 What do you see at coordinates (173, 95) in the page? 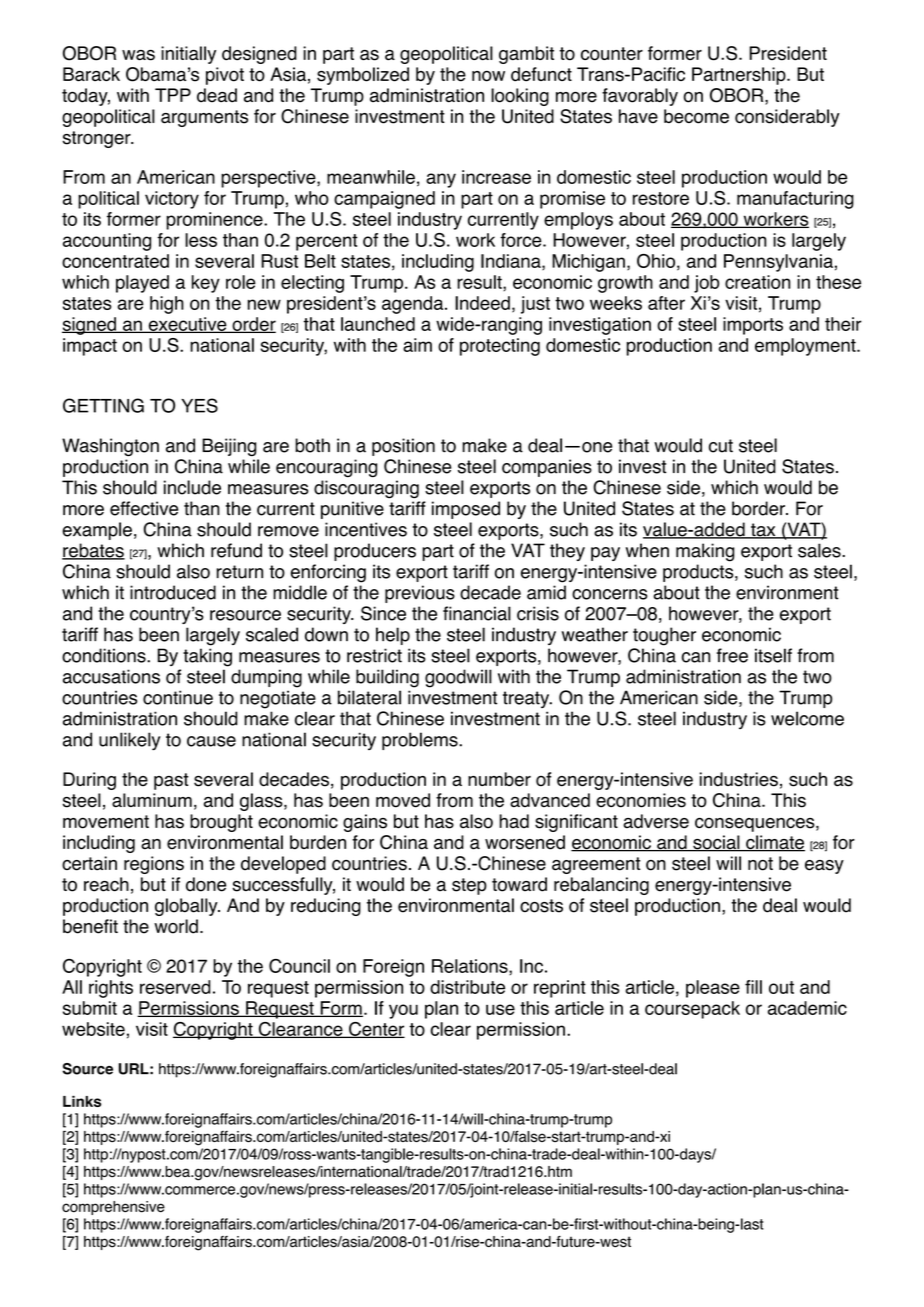
I see `TPP` at bounding box center [173, 95].
